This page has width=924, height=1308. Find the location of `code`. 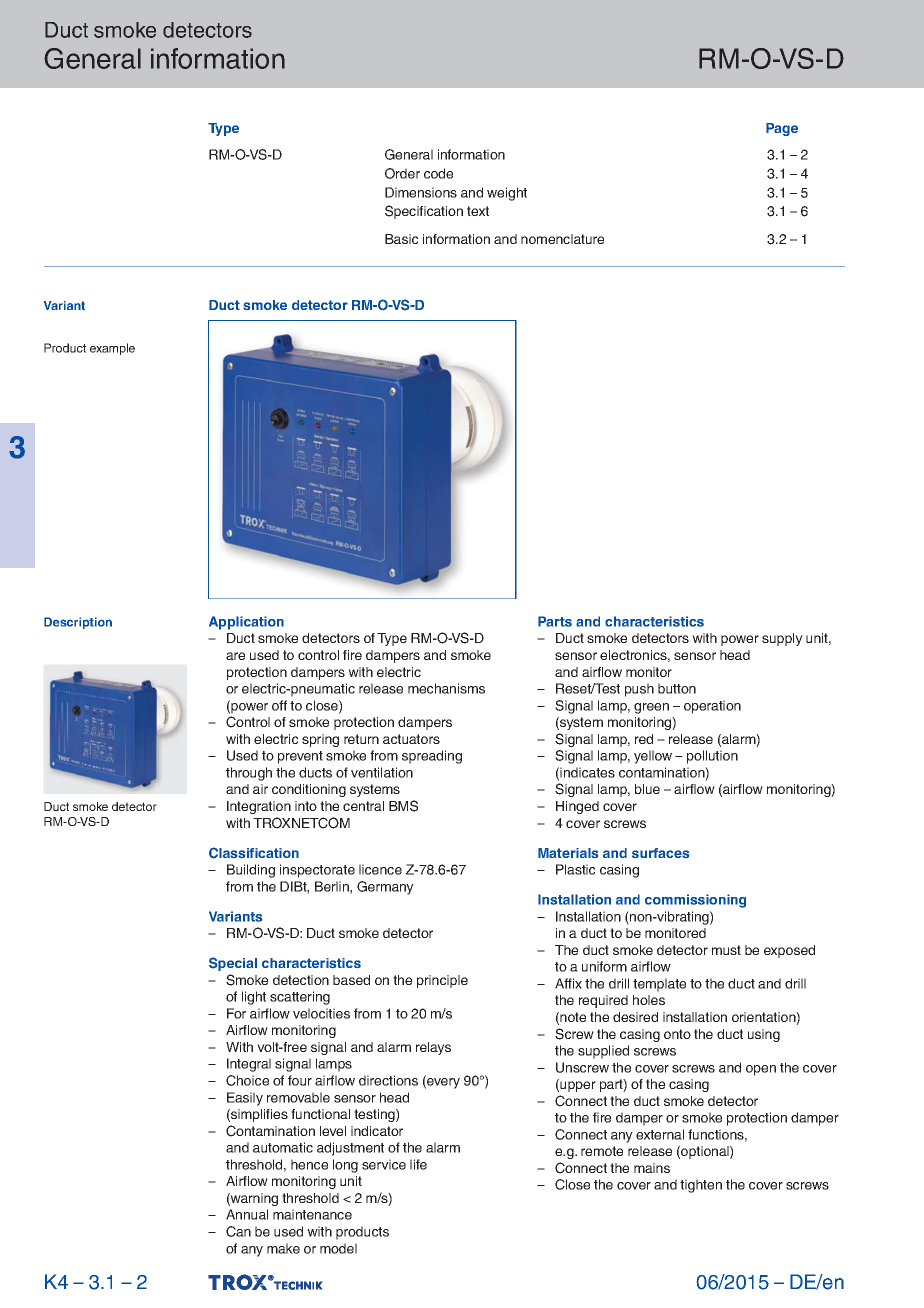

code is located at coordinates (438, 173).
